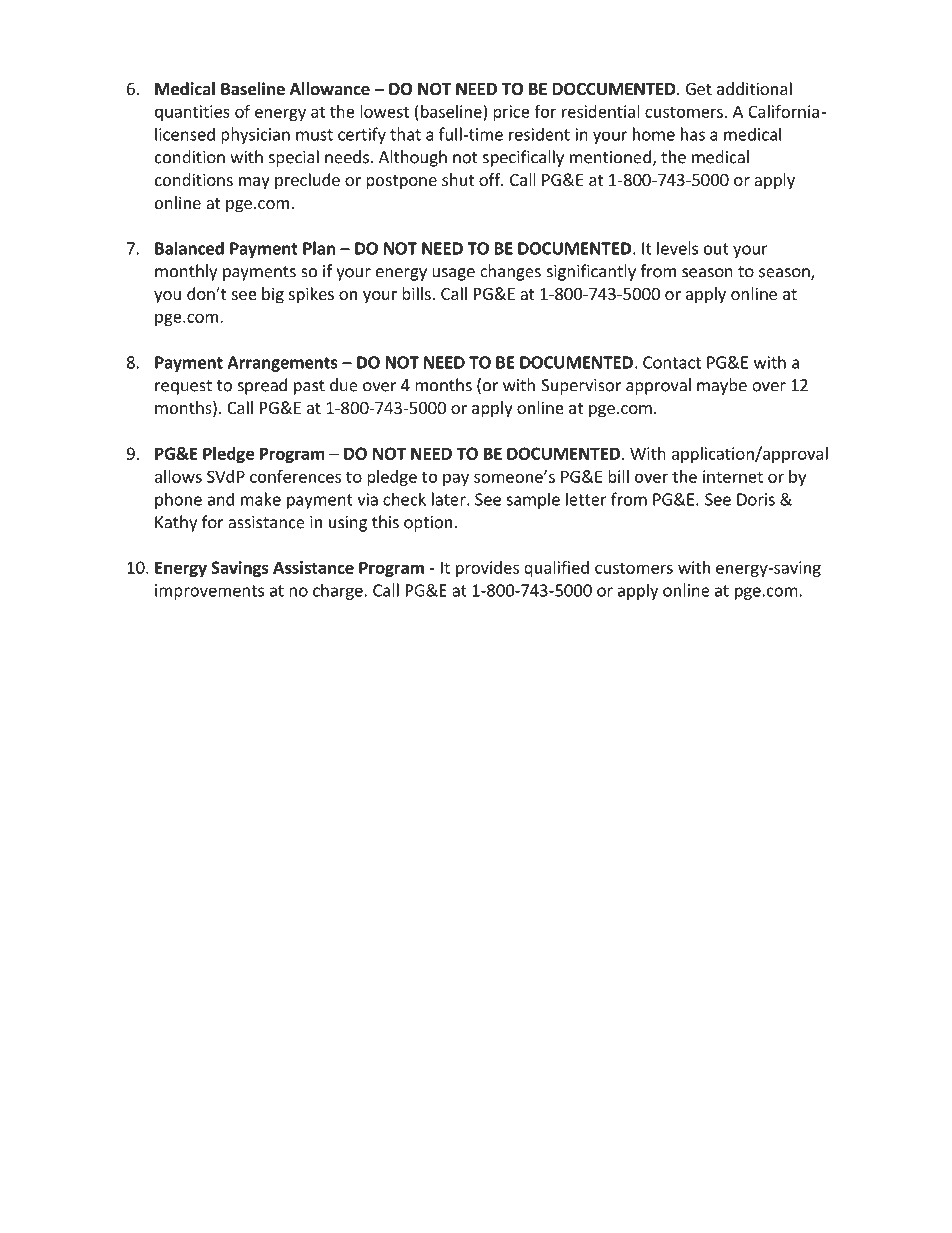 This screenshot has width=952, height=1233. I want to click on improvements, so click(209, 592).
